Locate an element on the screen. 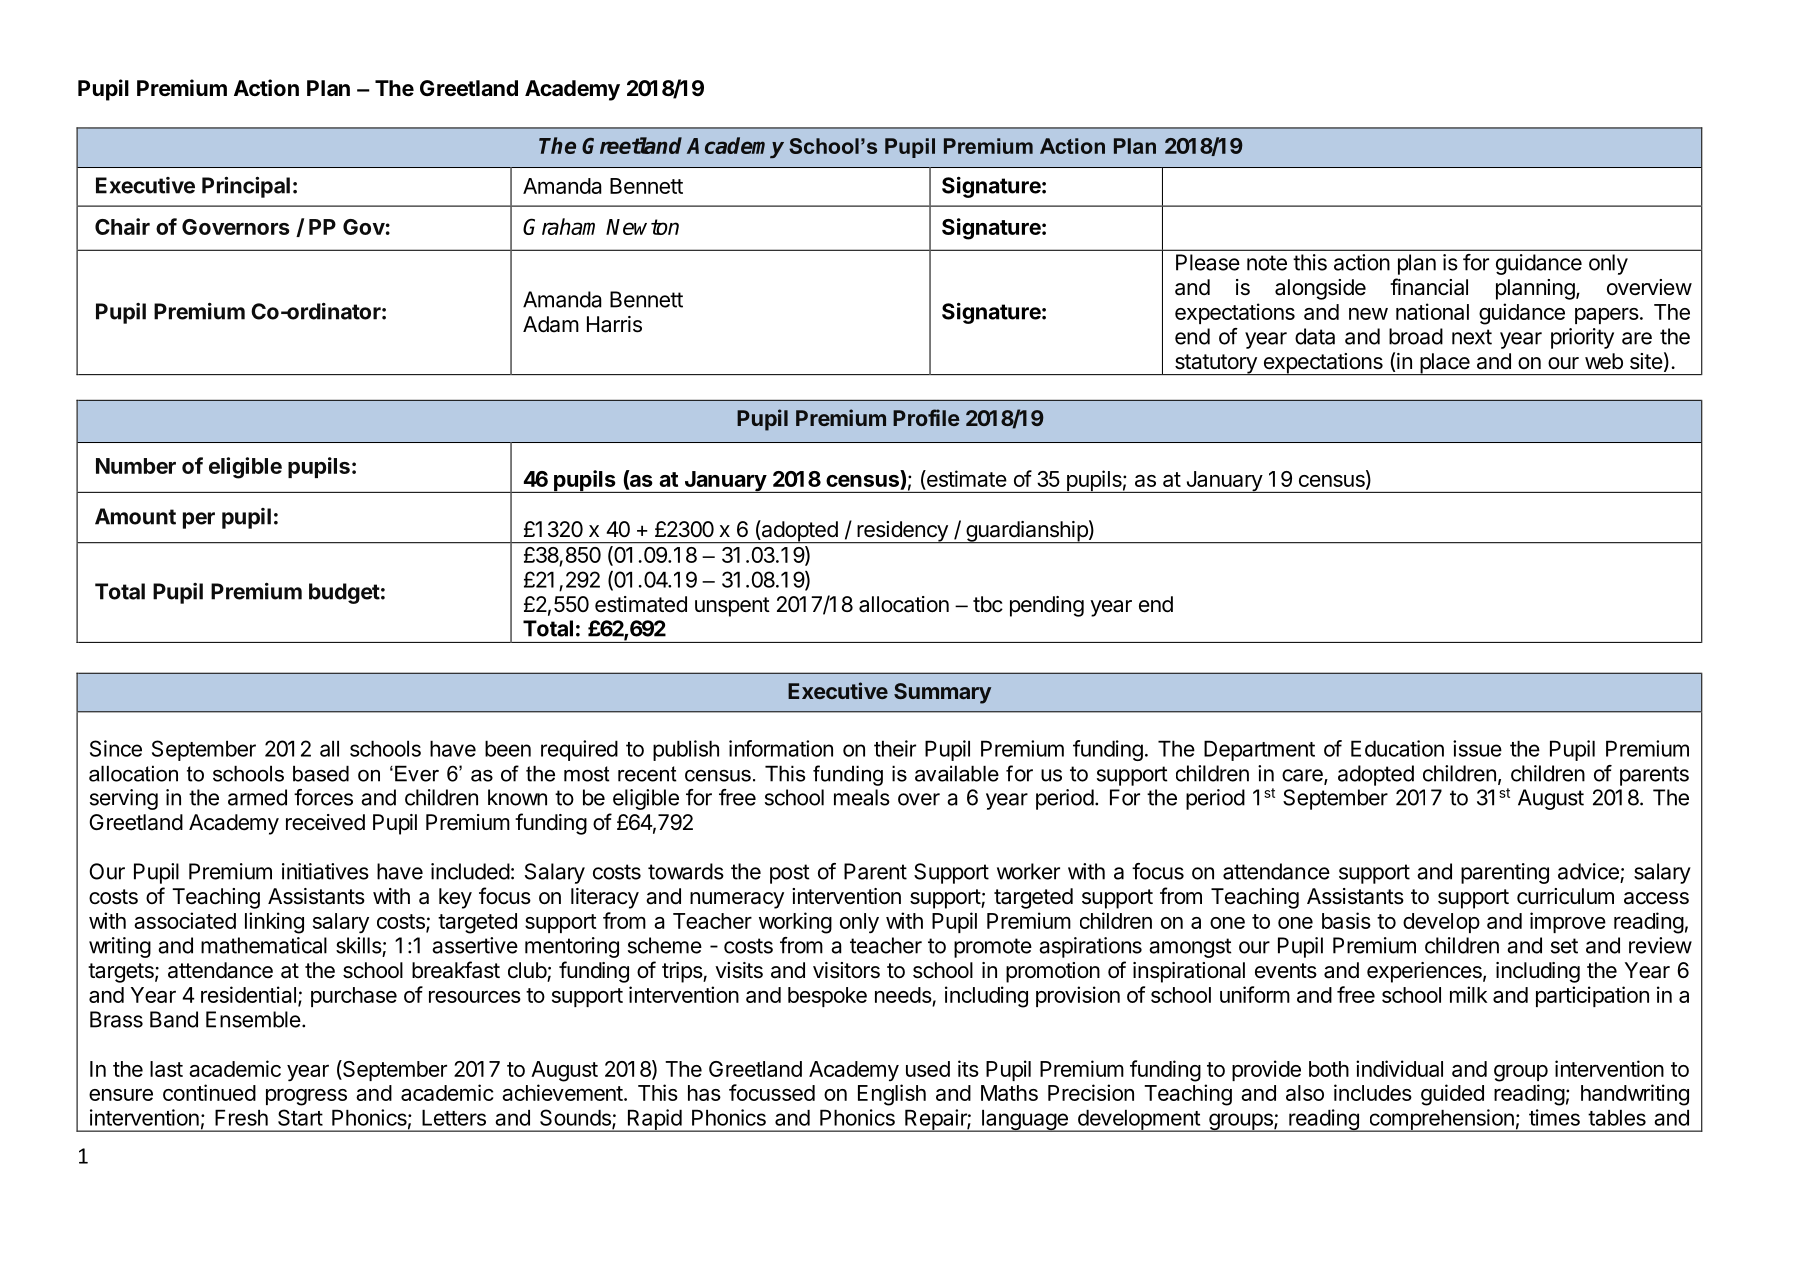  issue is located at coordinates (1477, 748).
